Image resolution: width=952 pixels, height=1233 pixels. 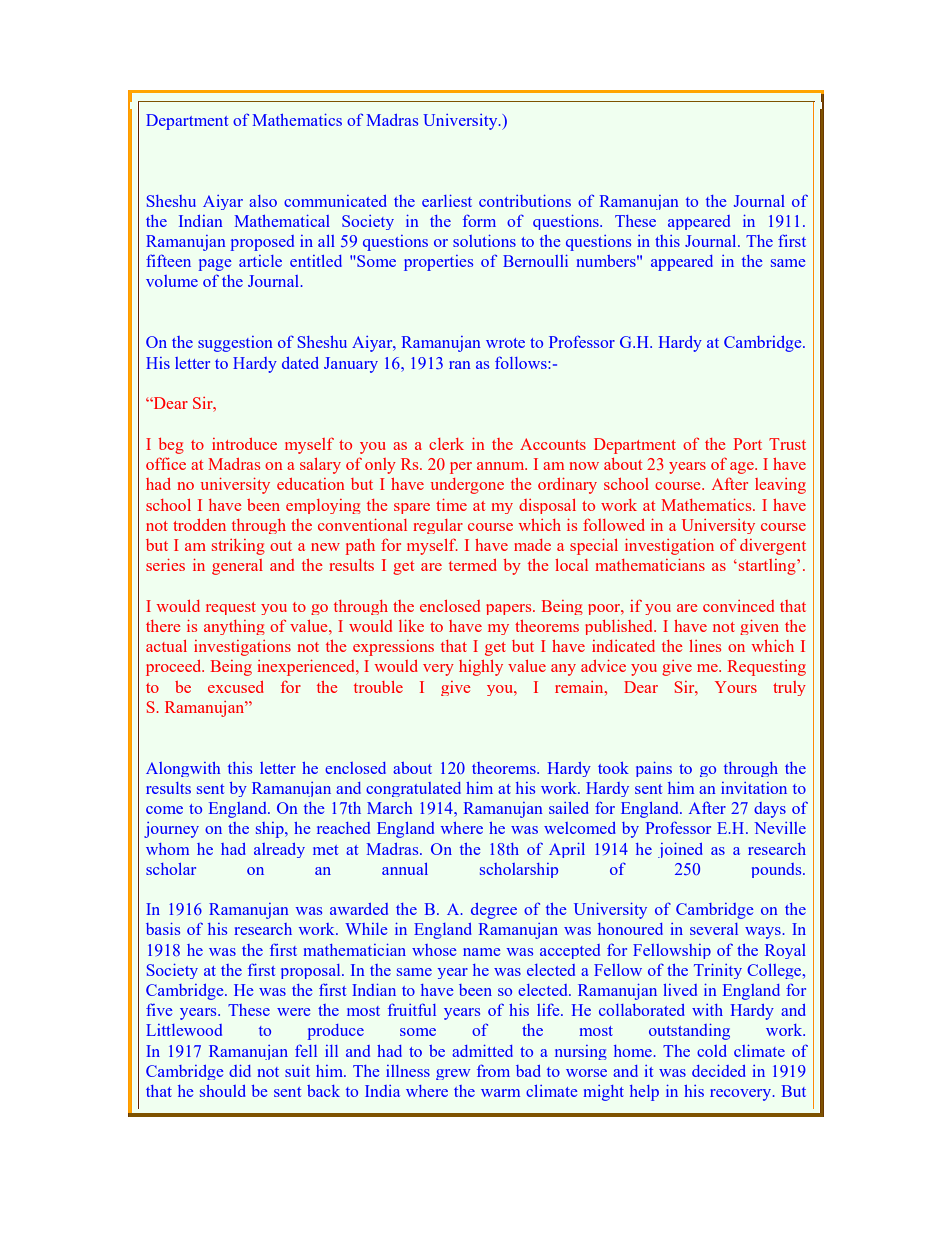 I want to click on did, so click(x=240, y=1071).
